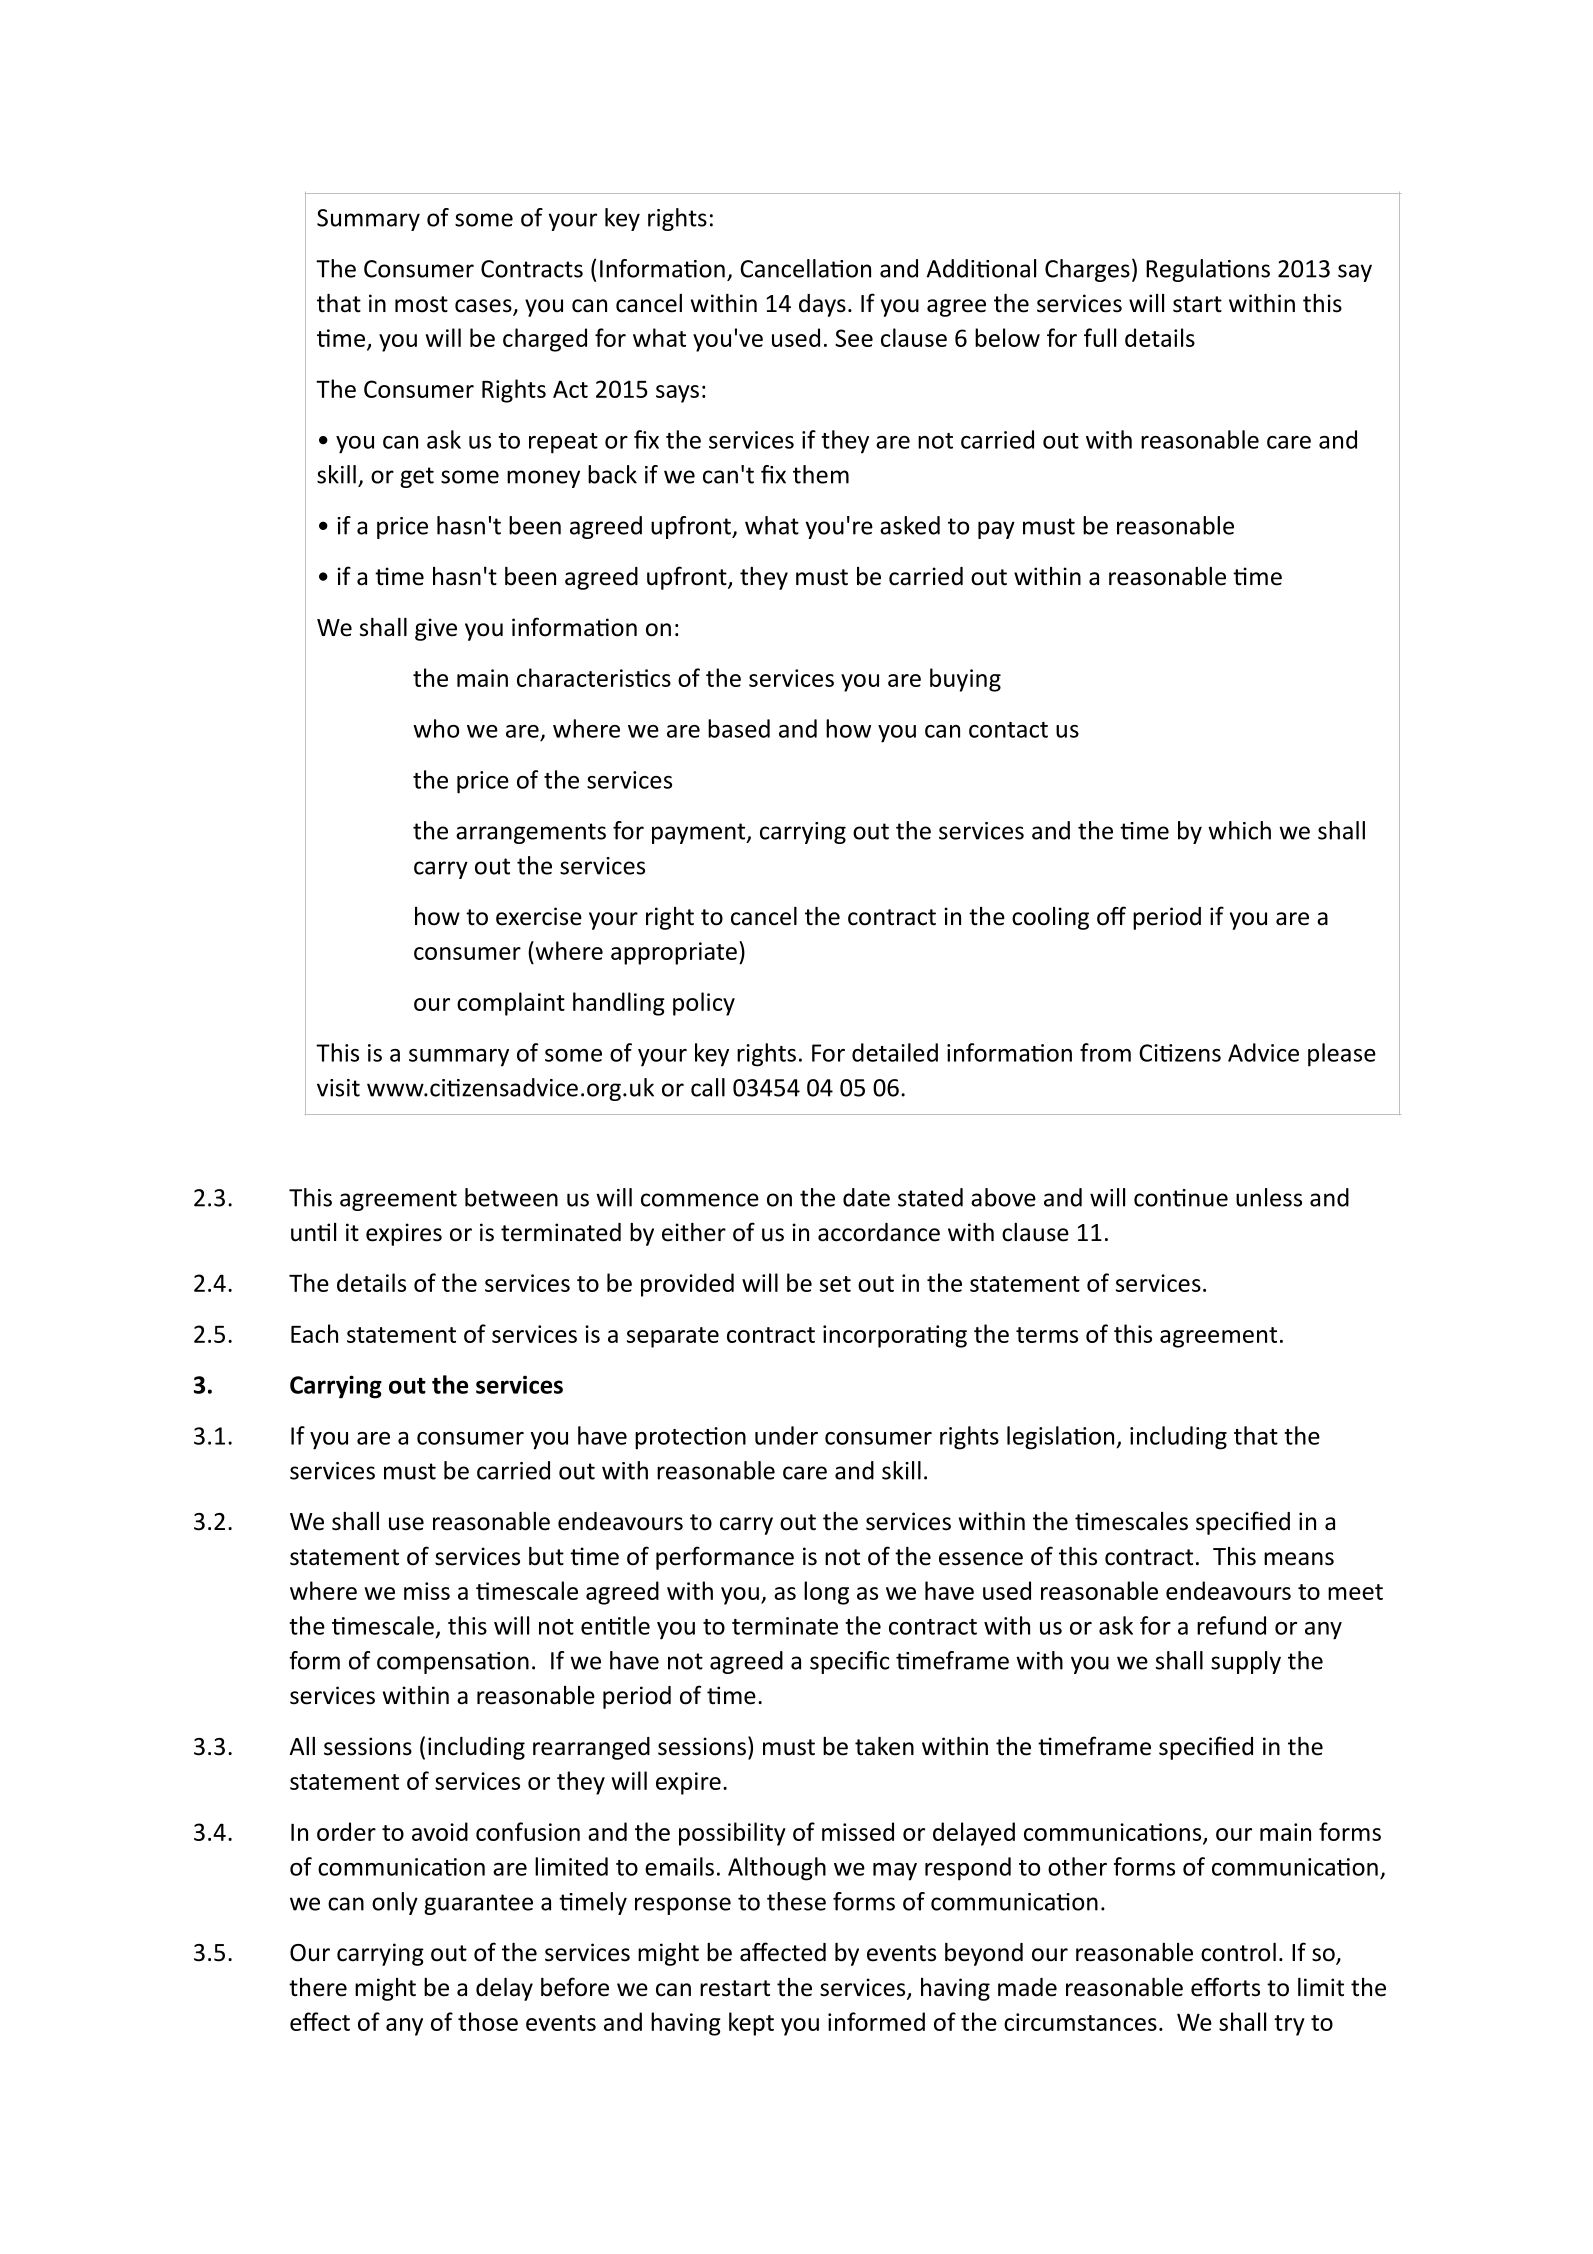 This page has height=2254, width=1593. What do you see at coordinates (700, 833) in the page?
I see `payment` at bounding box center [700, 833].
